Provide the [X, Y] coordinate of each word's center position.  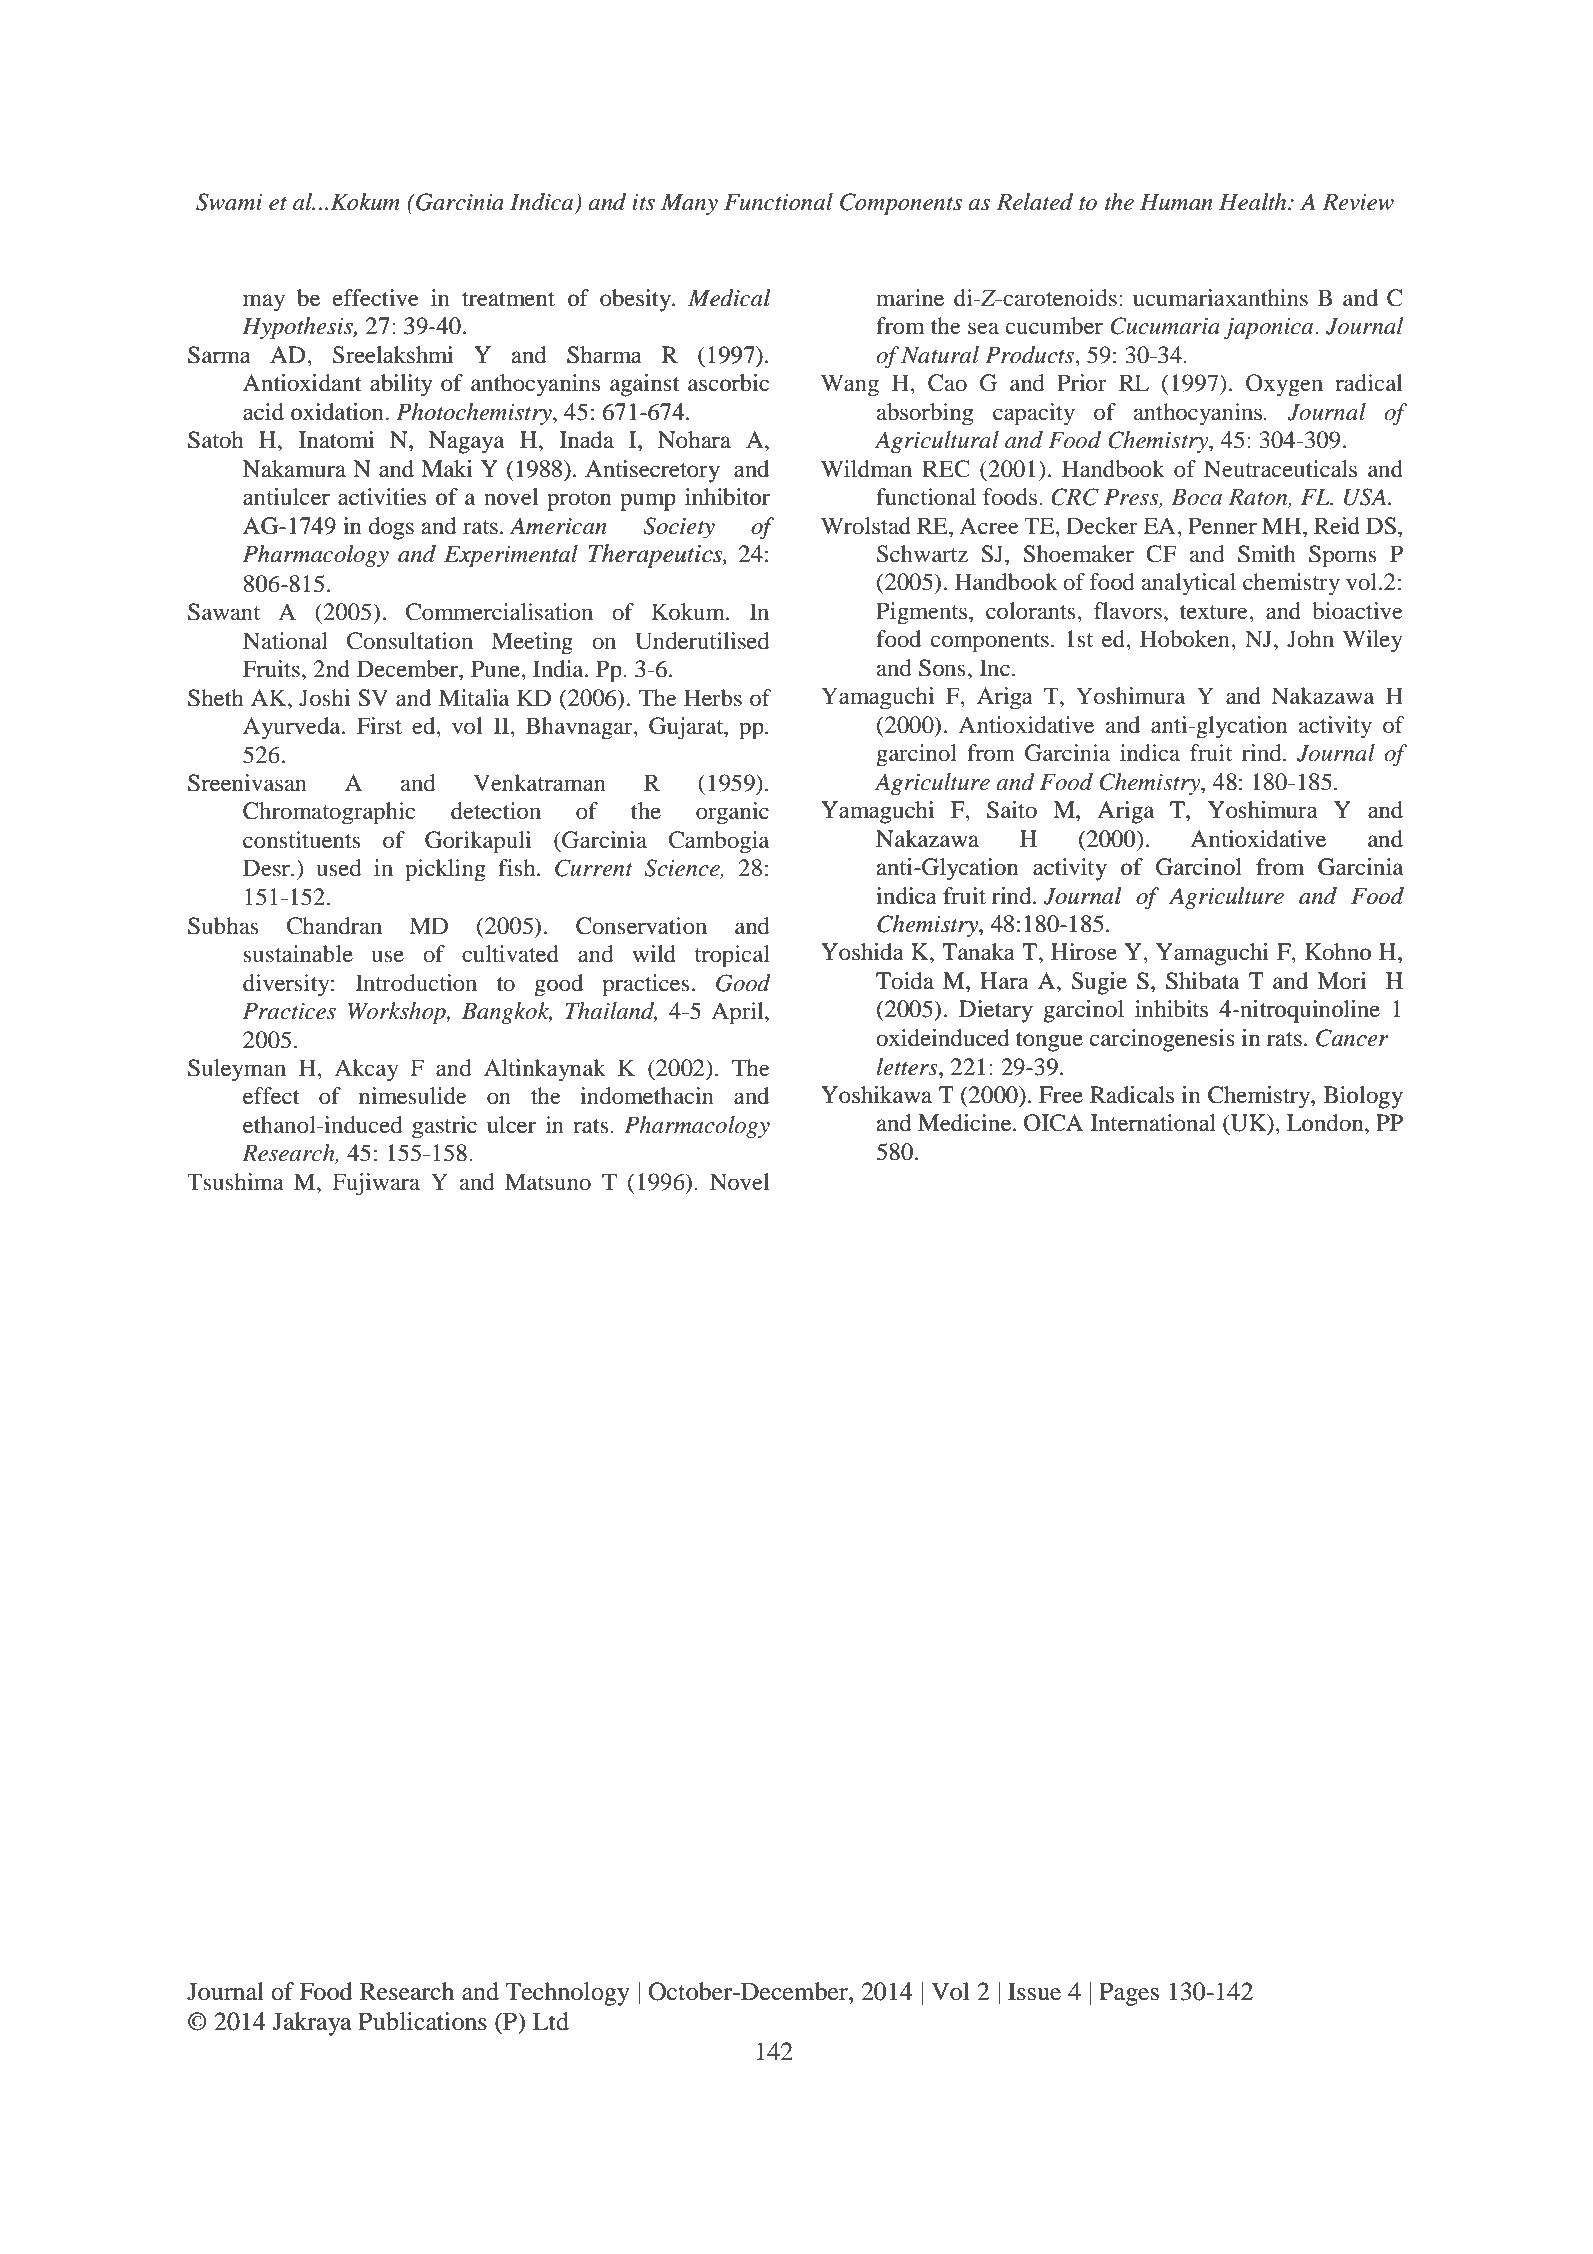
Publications [422, 2021]
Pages [1129, 1994]
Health [1254, 202]
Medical [729, 298]
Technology [567, 1994]
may [264, 303]
